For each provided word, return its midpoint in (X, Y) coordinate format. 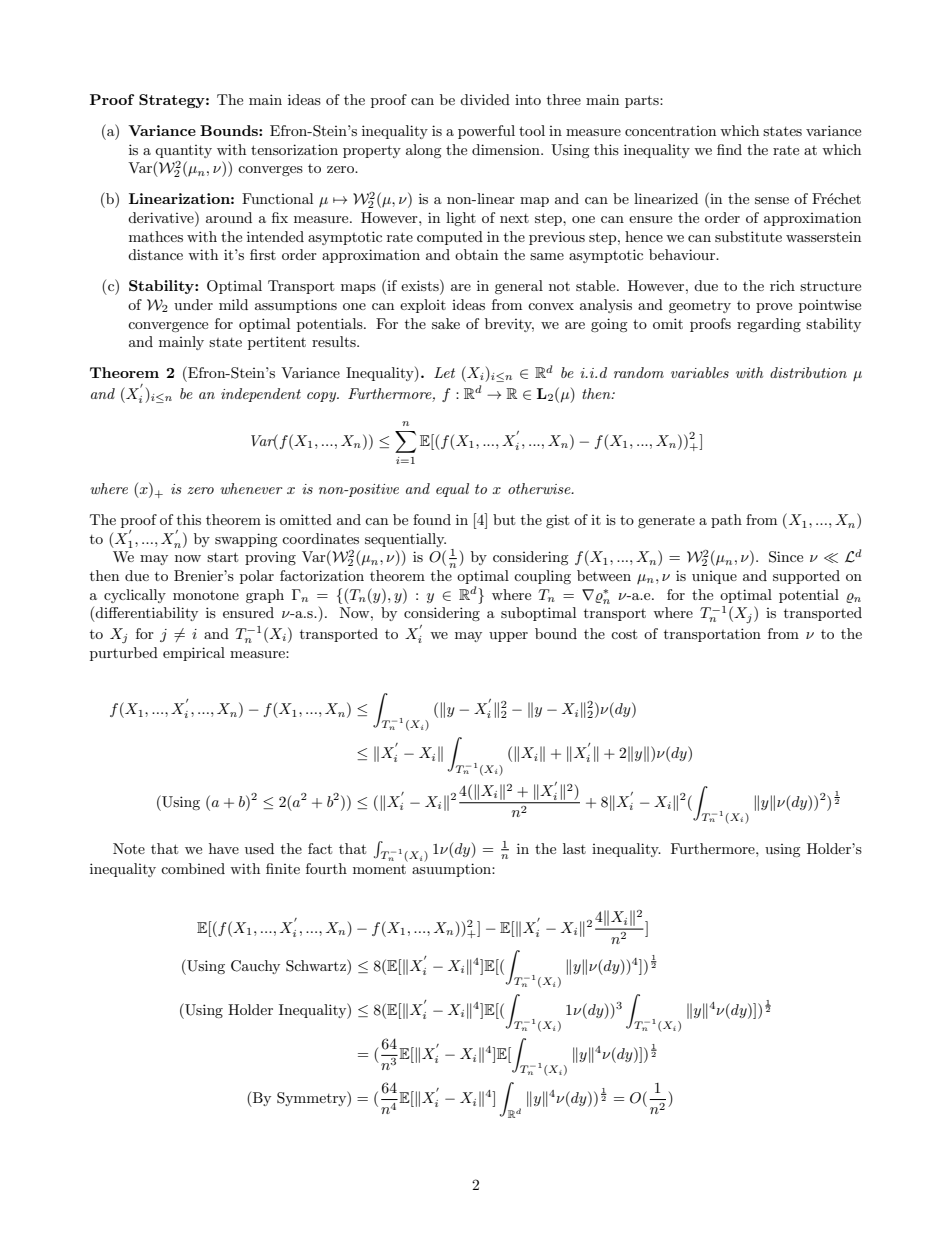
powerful (486, 132)
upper (508, 637)
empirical (194, 654)
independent (261, 395)
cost (624, 634)
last (574, 848)
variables (700, 372)
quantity (183, 151)
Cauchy (255, 967)
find (729, 149)
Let (444, 372)
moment (379, 869)
